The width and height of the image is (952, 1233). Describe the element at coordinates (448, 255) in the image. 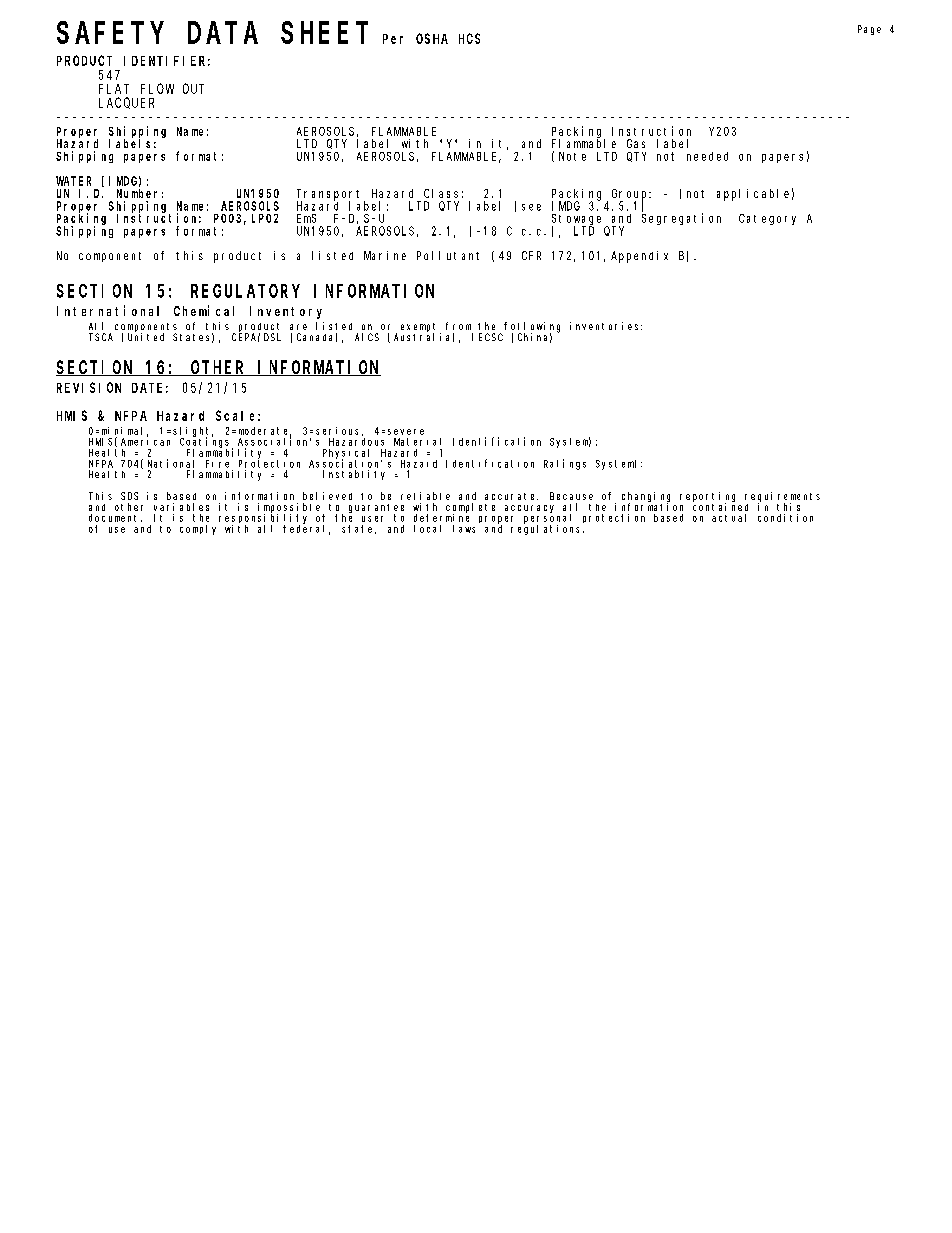

I see `Pollutant` at that location.
